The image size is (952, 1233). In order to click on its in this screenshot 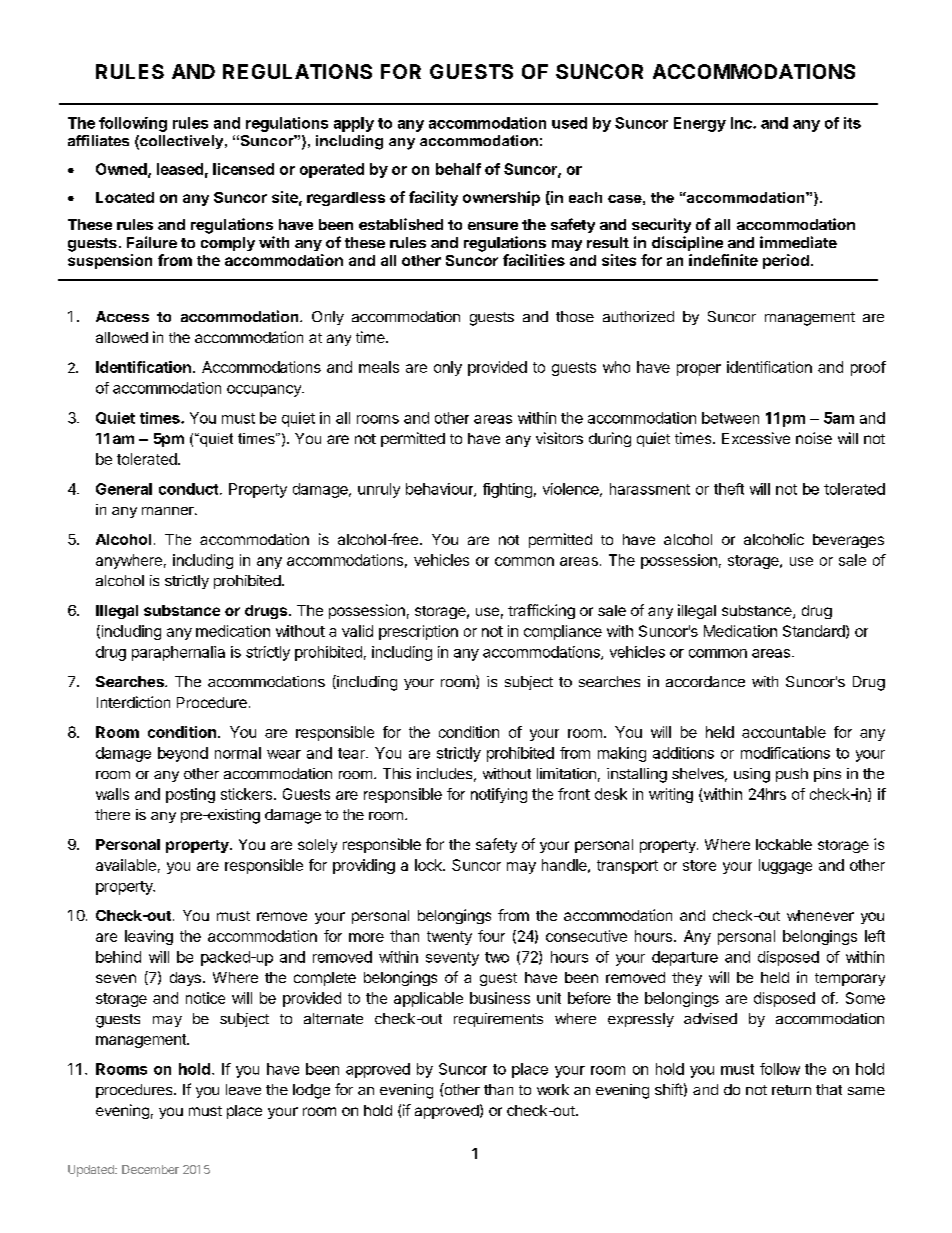, I will do `click(852, 123)`.
